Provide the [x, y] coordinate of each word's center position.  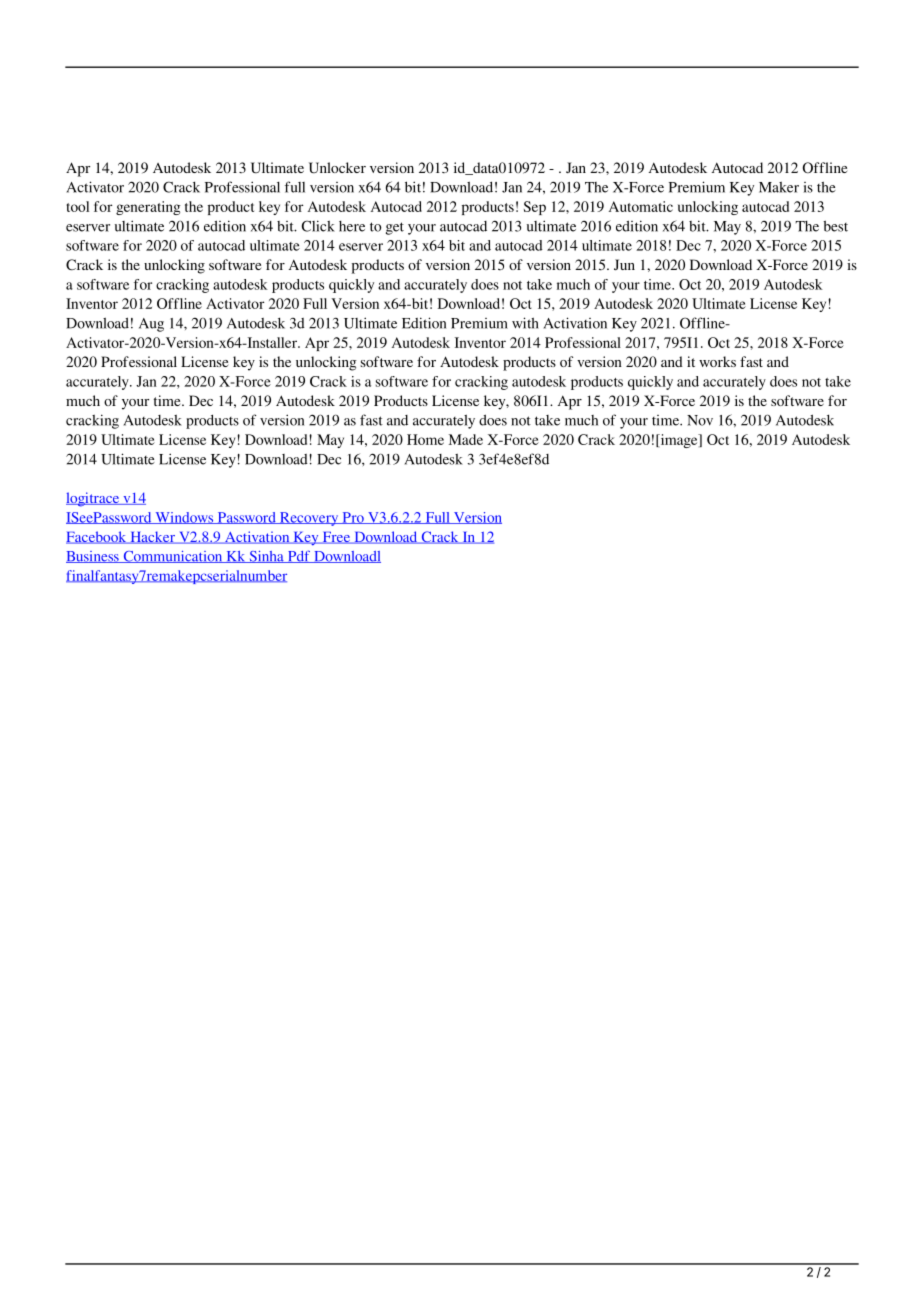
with [525, 323]
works [717, 361]
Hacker [152, 537]
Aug [151, 325]
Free [336, 538]
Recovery [309, 519]
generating [148, 208]
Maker [779, 187]
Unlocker [337, 168]
